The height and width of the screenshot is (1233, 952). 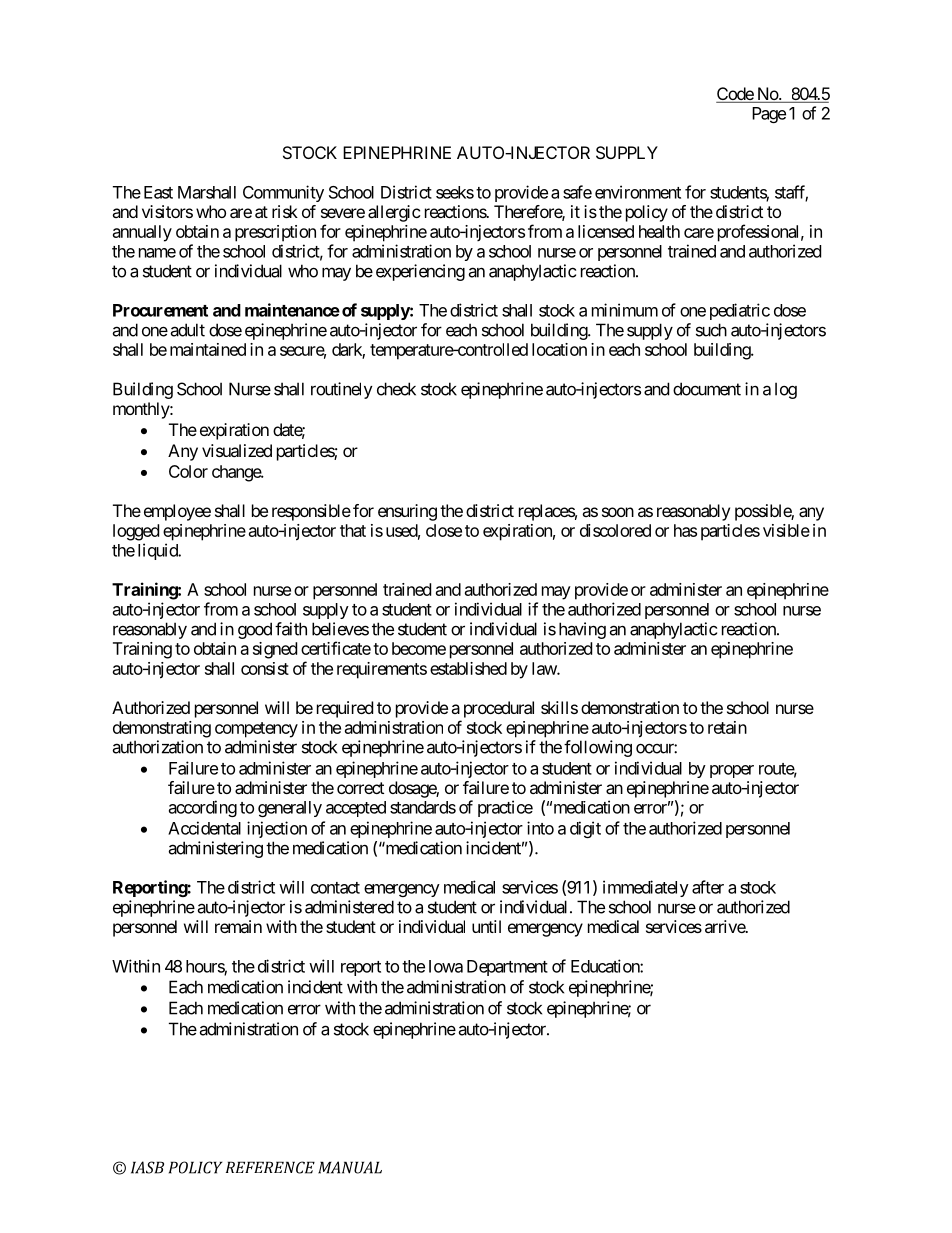 What do you see at coordinates (507, 968) in the screenshot?
I see `Department` at bounding box center [507, 968].
